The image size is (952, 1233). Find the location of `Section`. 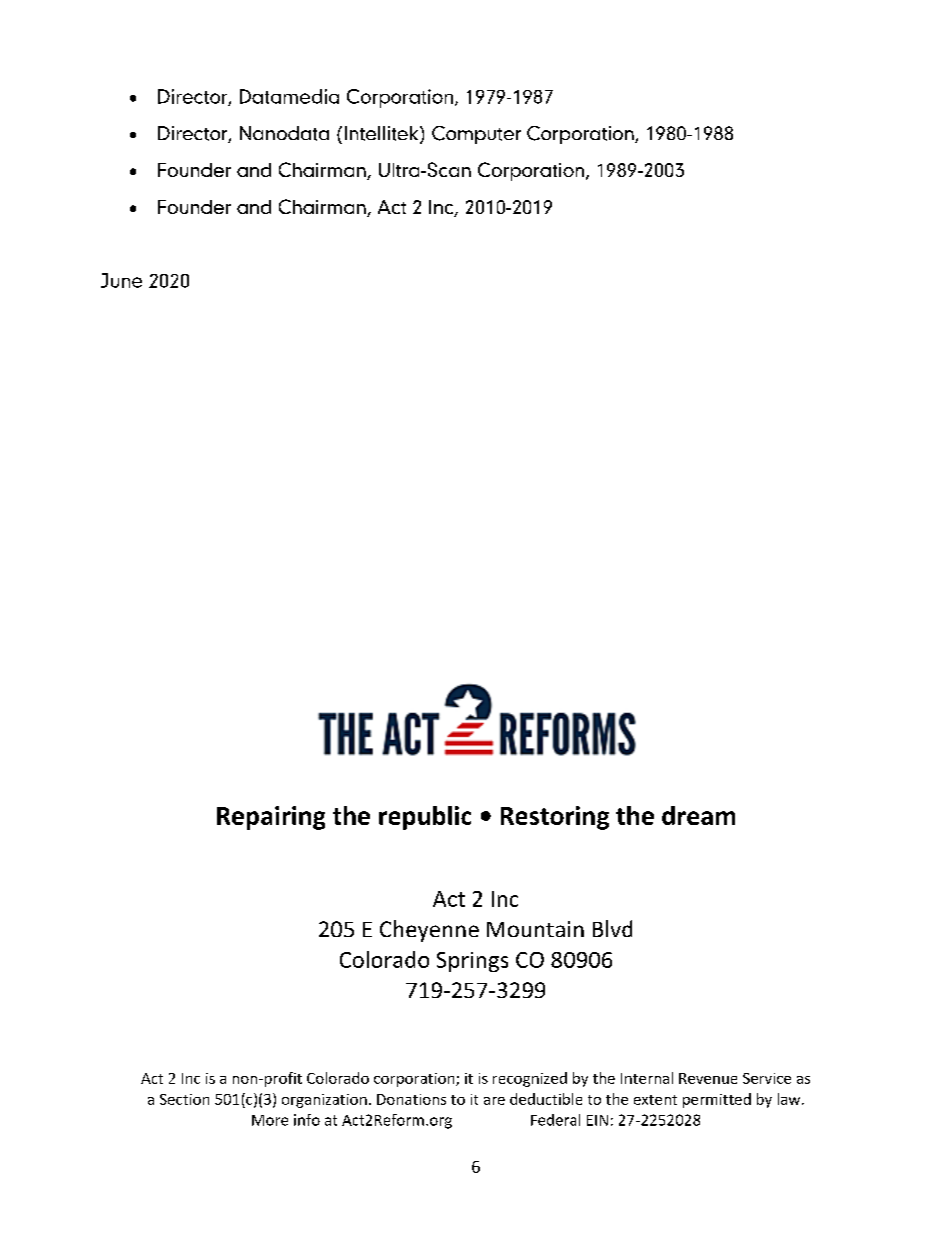

Section is located at coordinates (184, 1099).
